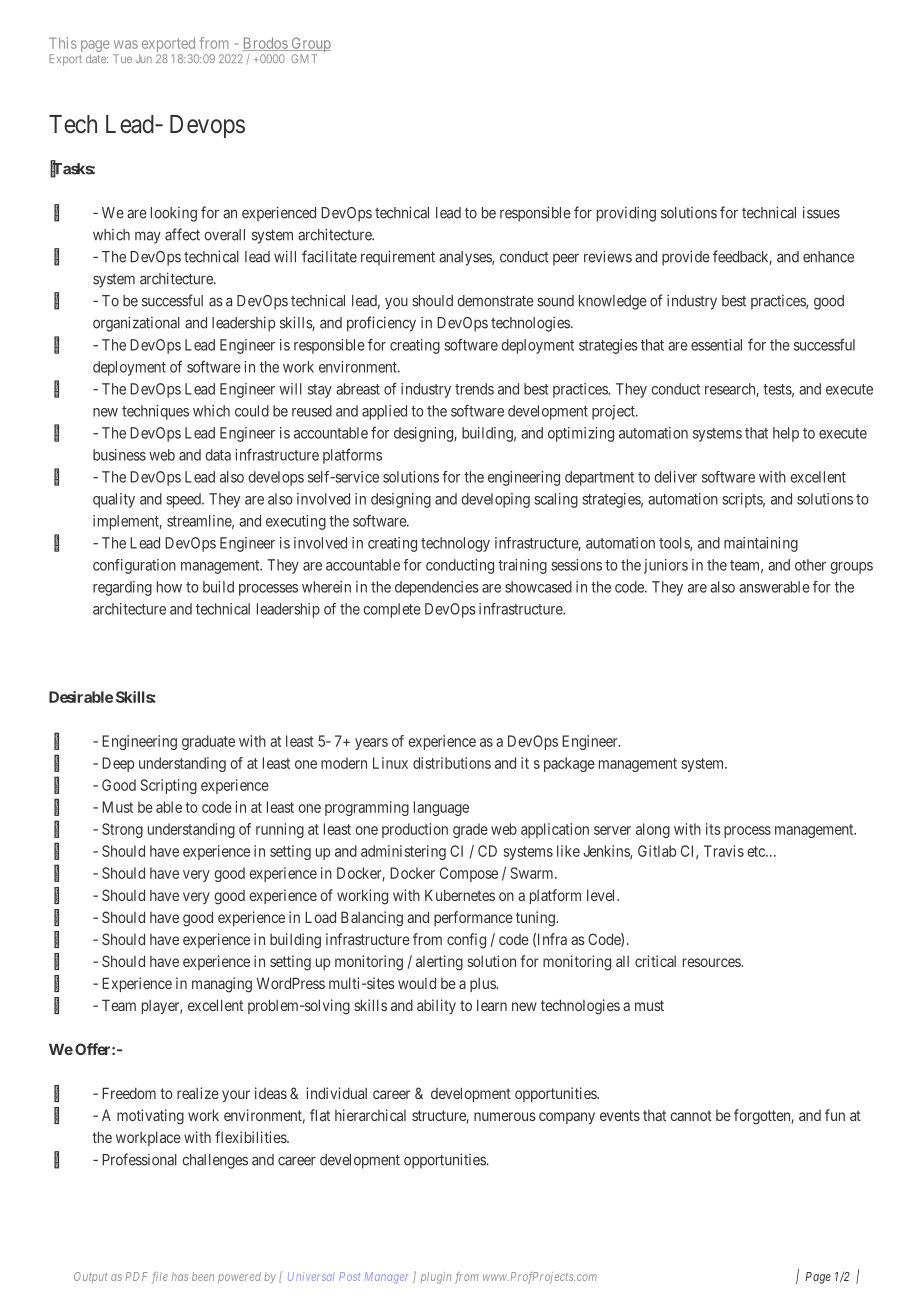  I want to click on Tue, so click(122, 58).
